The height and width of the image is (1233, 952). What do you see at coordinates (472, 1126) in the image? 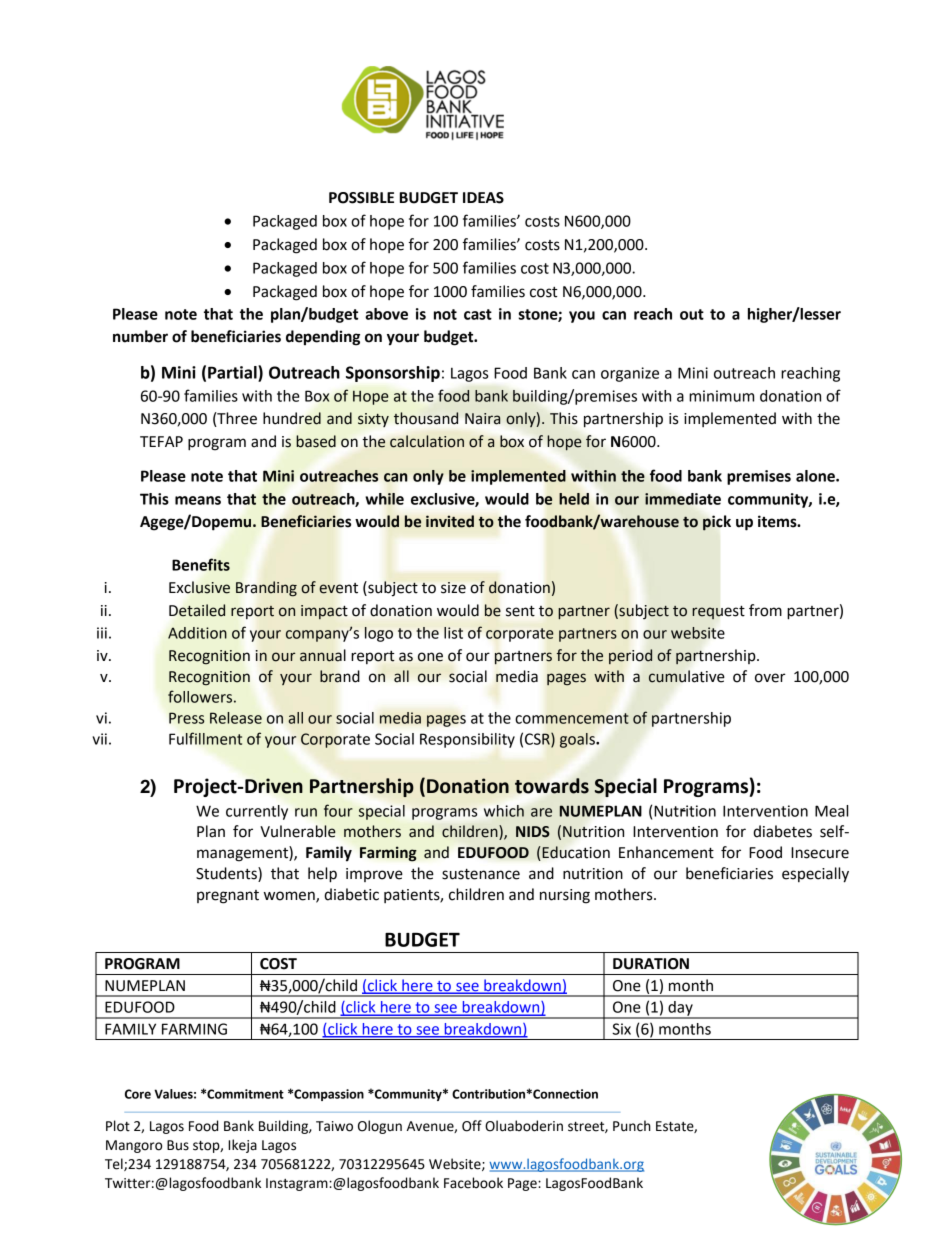
I see `Off` at bounding box center [472, 1126].
